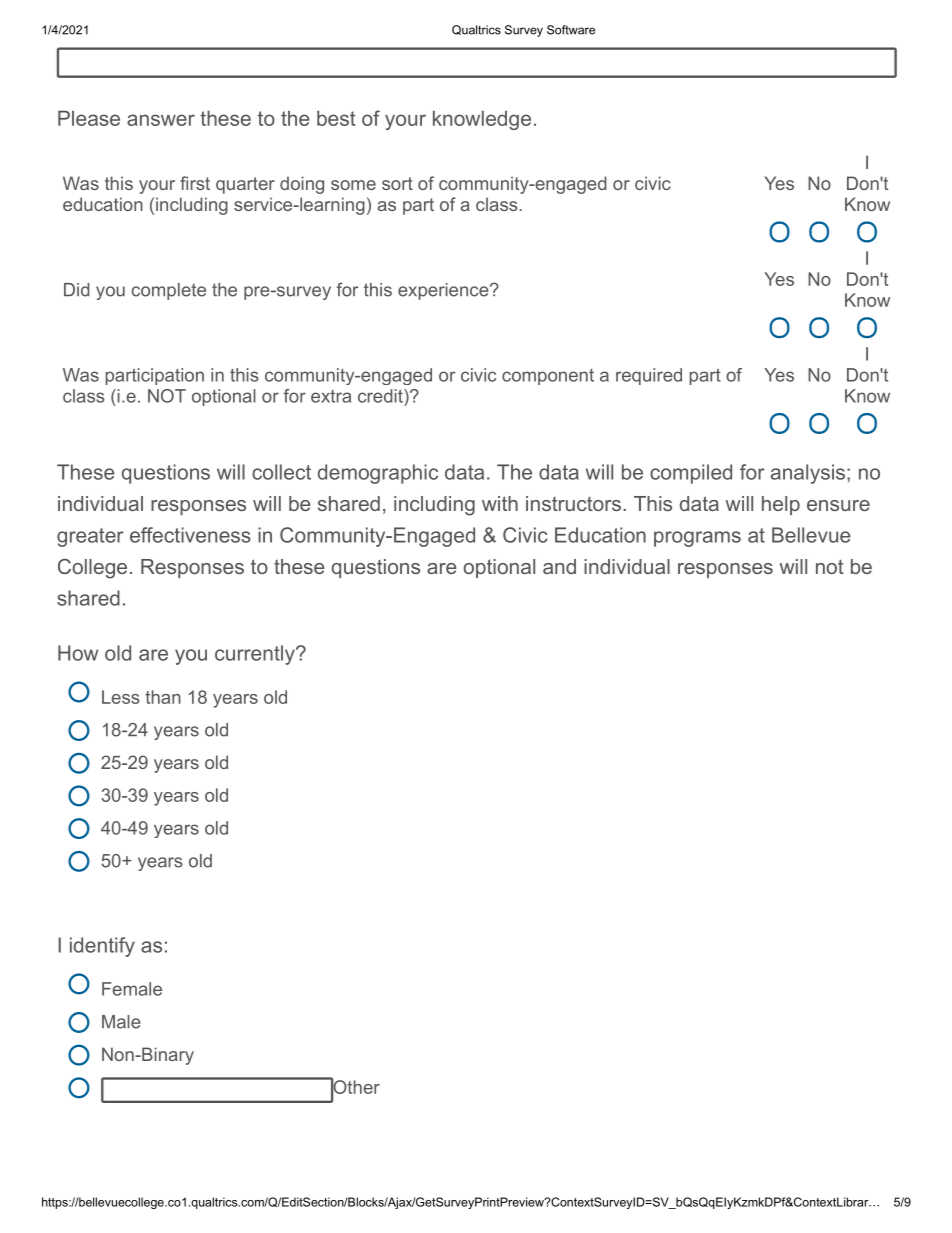 The height and width of the document is (1233, 952). Describe the element at coordinates (256, 655) in the document. I see `currently` at that location.
